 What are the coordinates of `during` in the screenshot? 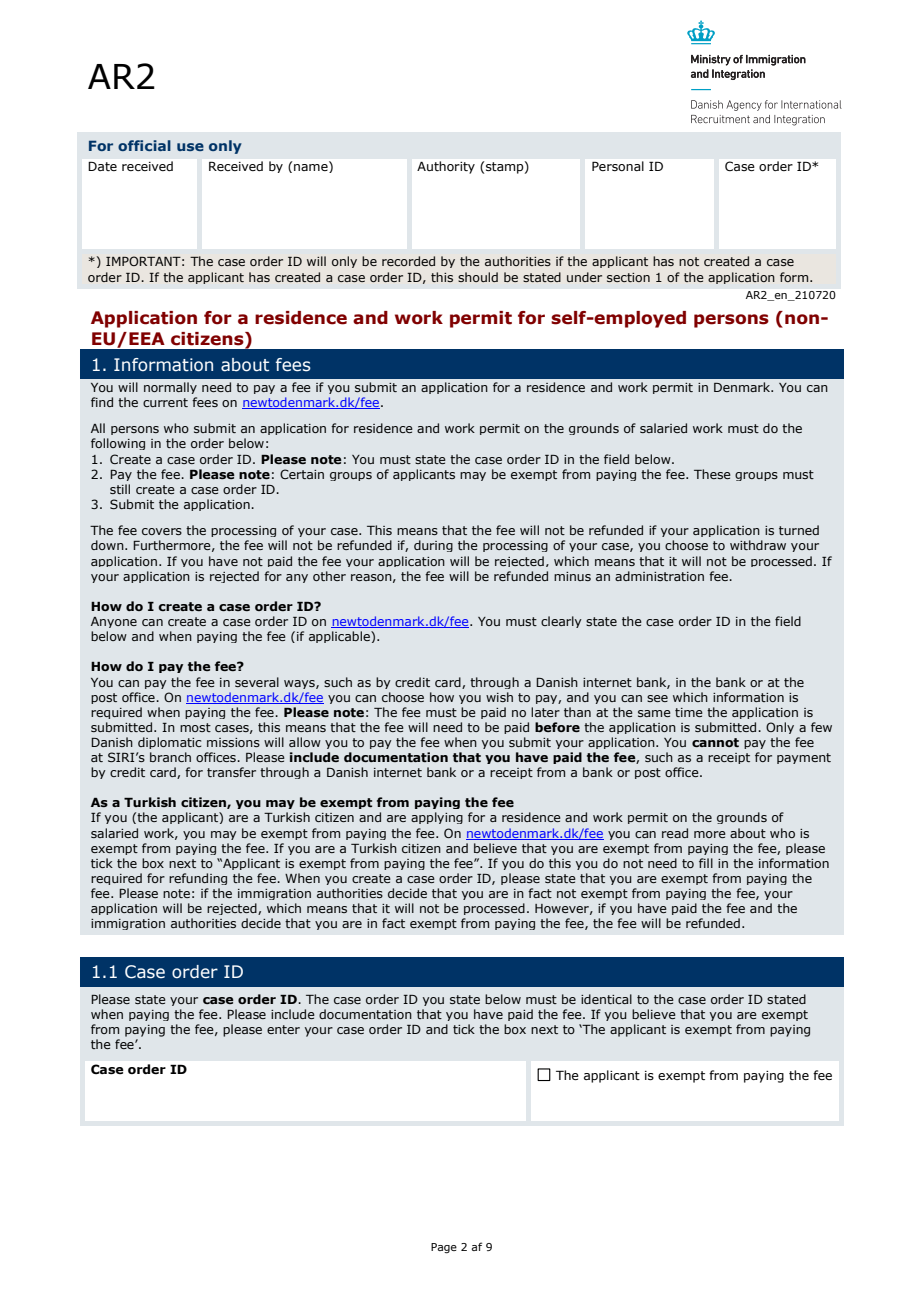 It's located at (433, 546).
